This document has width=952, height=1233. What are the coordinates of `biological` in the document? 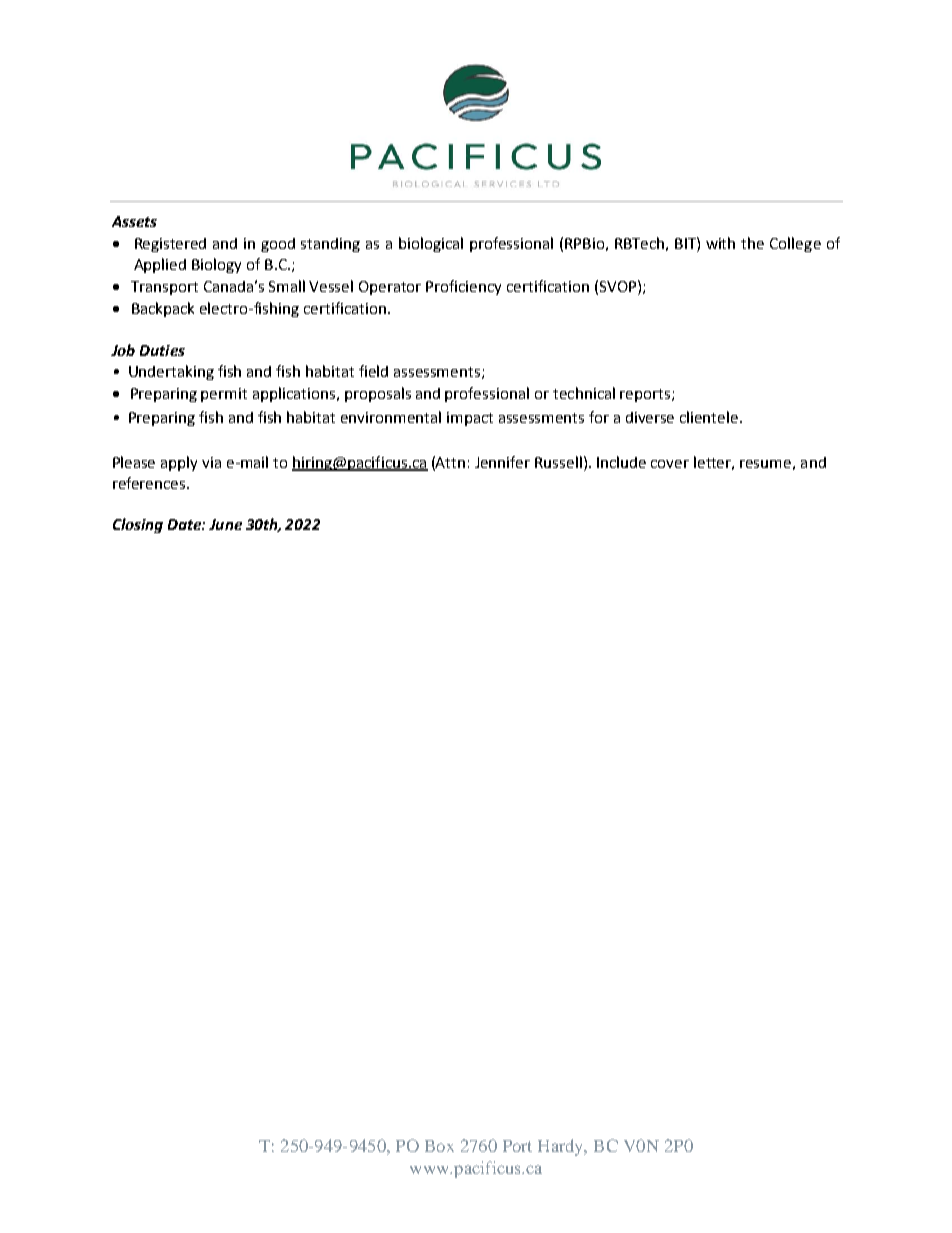 It's located at (431, 244).
